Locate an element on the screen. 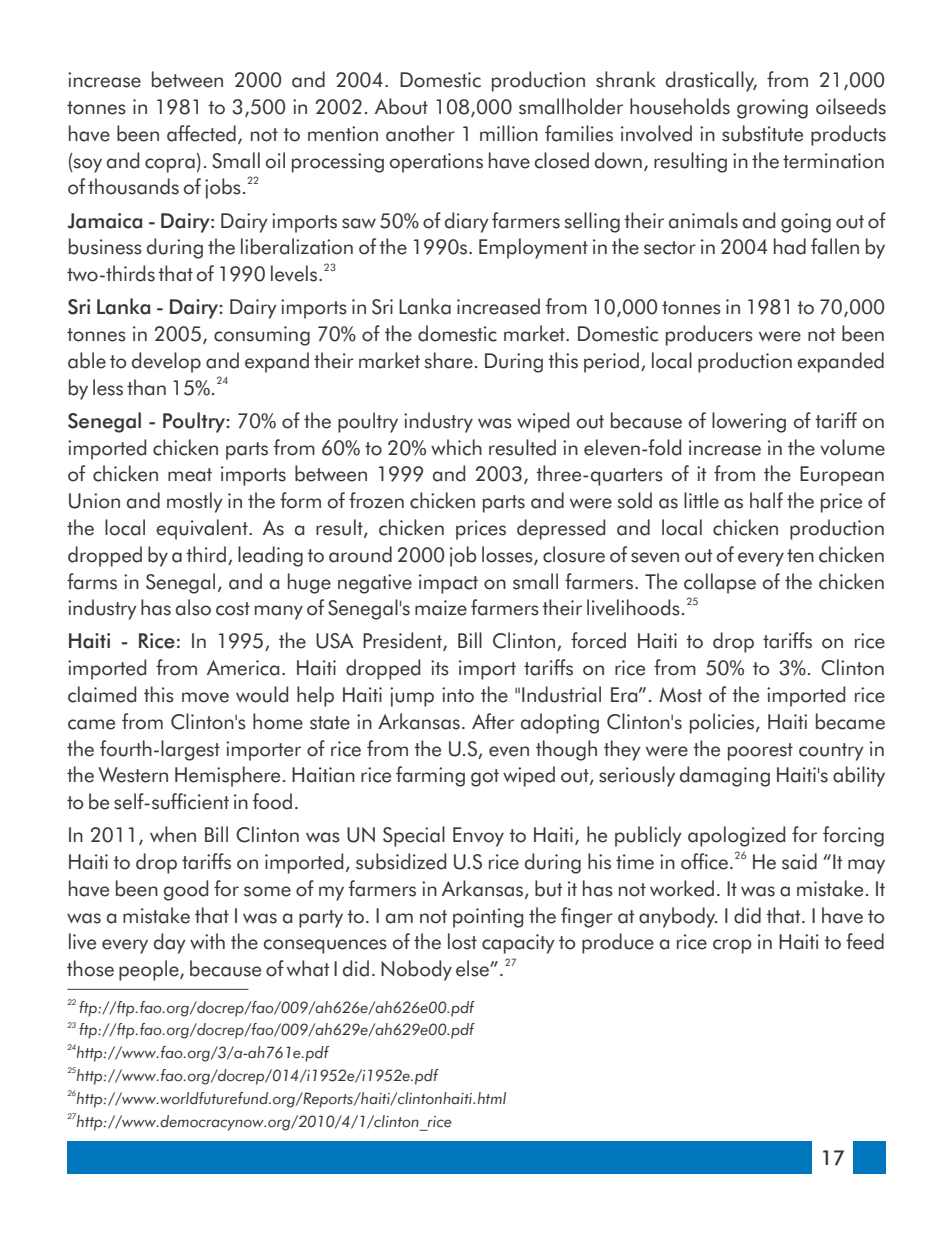  day is located at coordinates (170, 943).
